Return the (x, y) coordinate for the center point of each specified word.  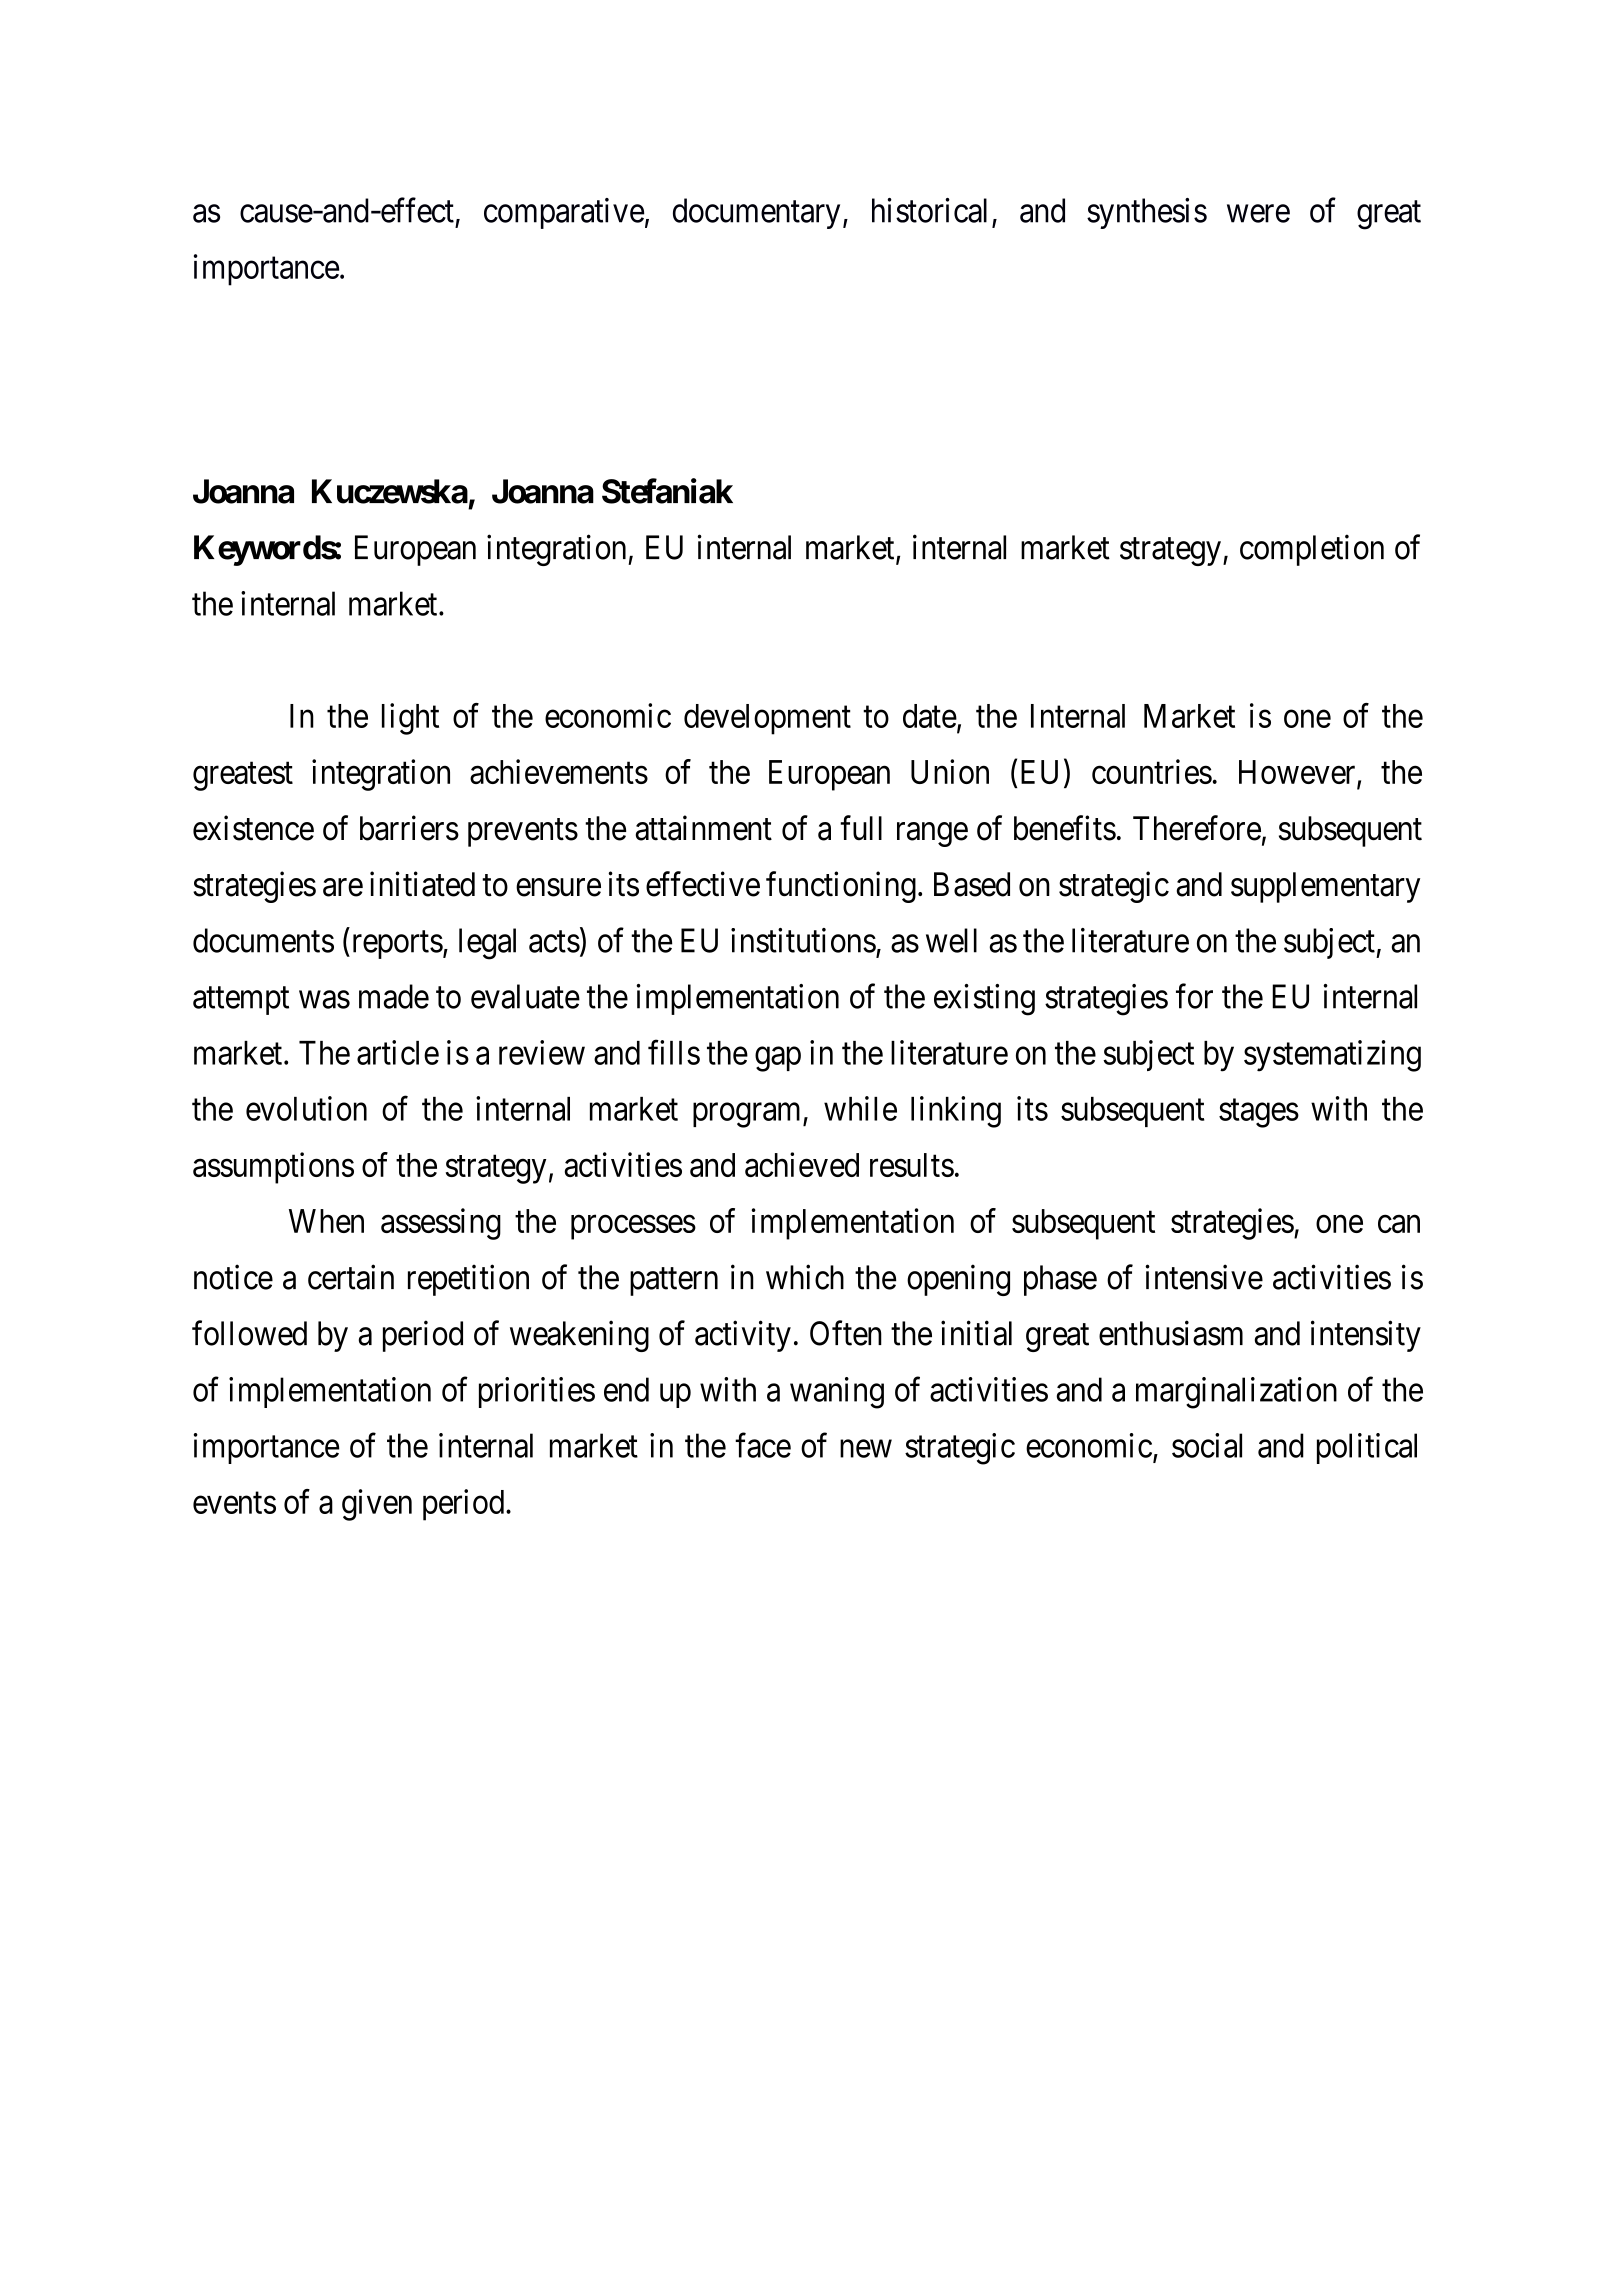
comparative (564, 213)
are (343, 888)
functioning (841, 887)
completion (1312, 550)
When (326, 1221)
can (1399, 1224)
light (410, 719)
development (767, 719)
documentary (756, 213)
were (1258, 214)
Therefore (1197, 828)
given (377, 1505)
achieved (802, 1164)
